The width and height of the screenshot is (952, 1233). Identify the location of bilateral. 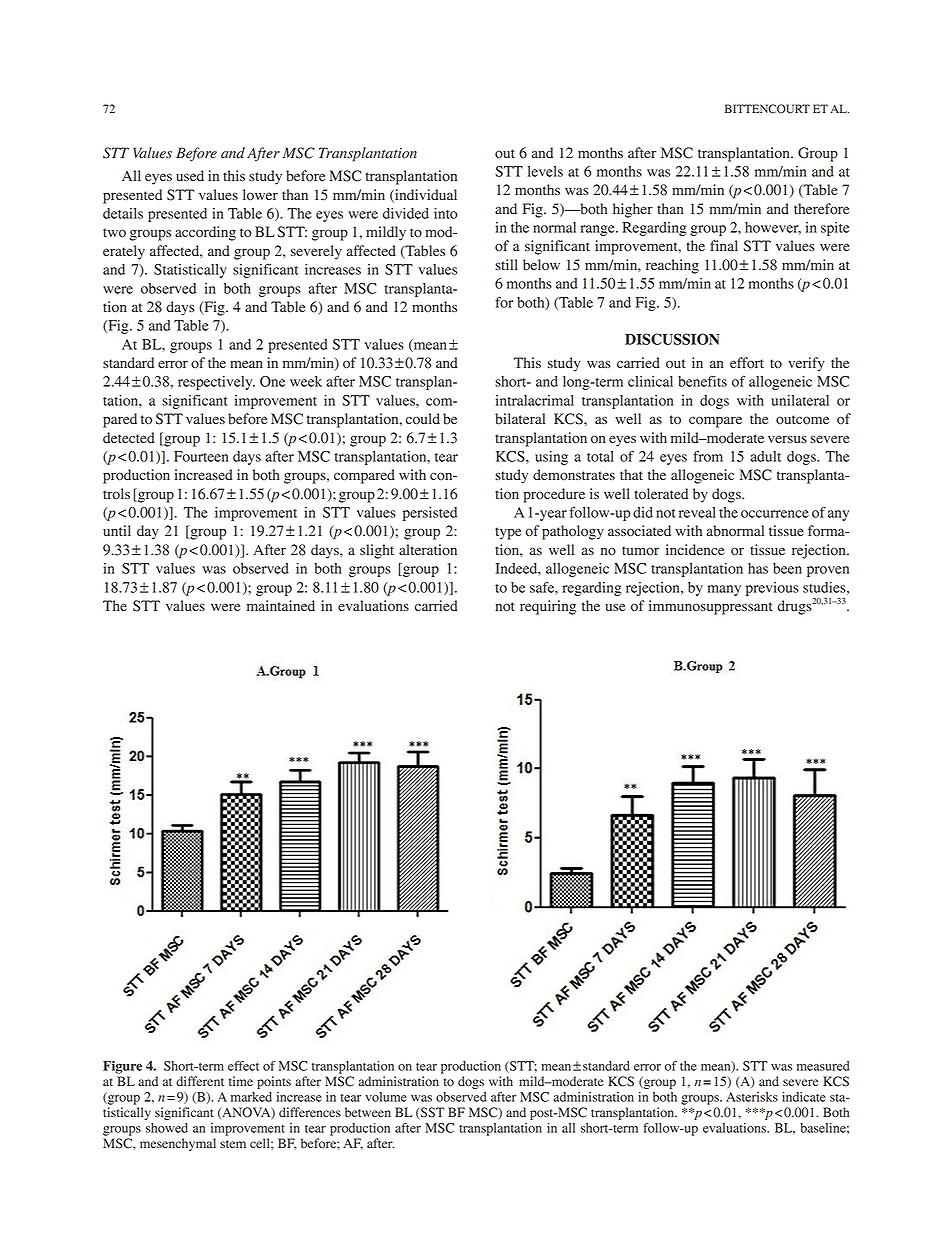
(520, 419).
